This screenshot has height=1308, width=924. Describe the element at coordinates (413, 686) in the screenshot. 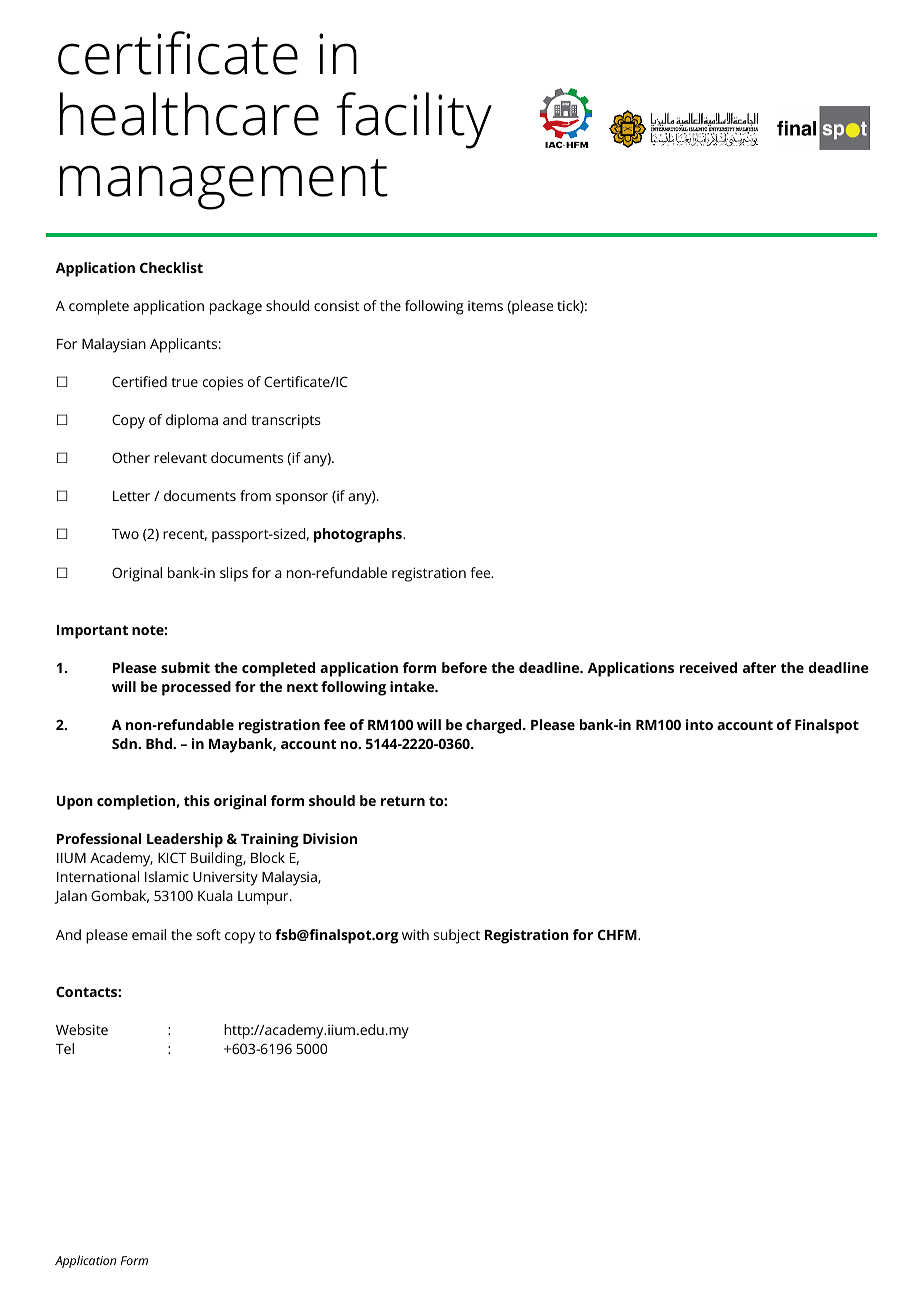

I see `intake` at that location.
